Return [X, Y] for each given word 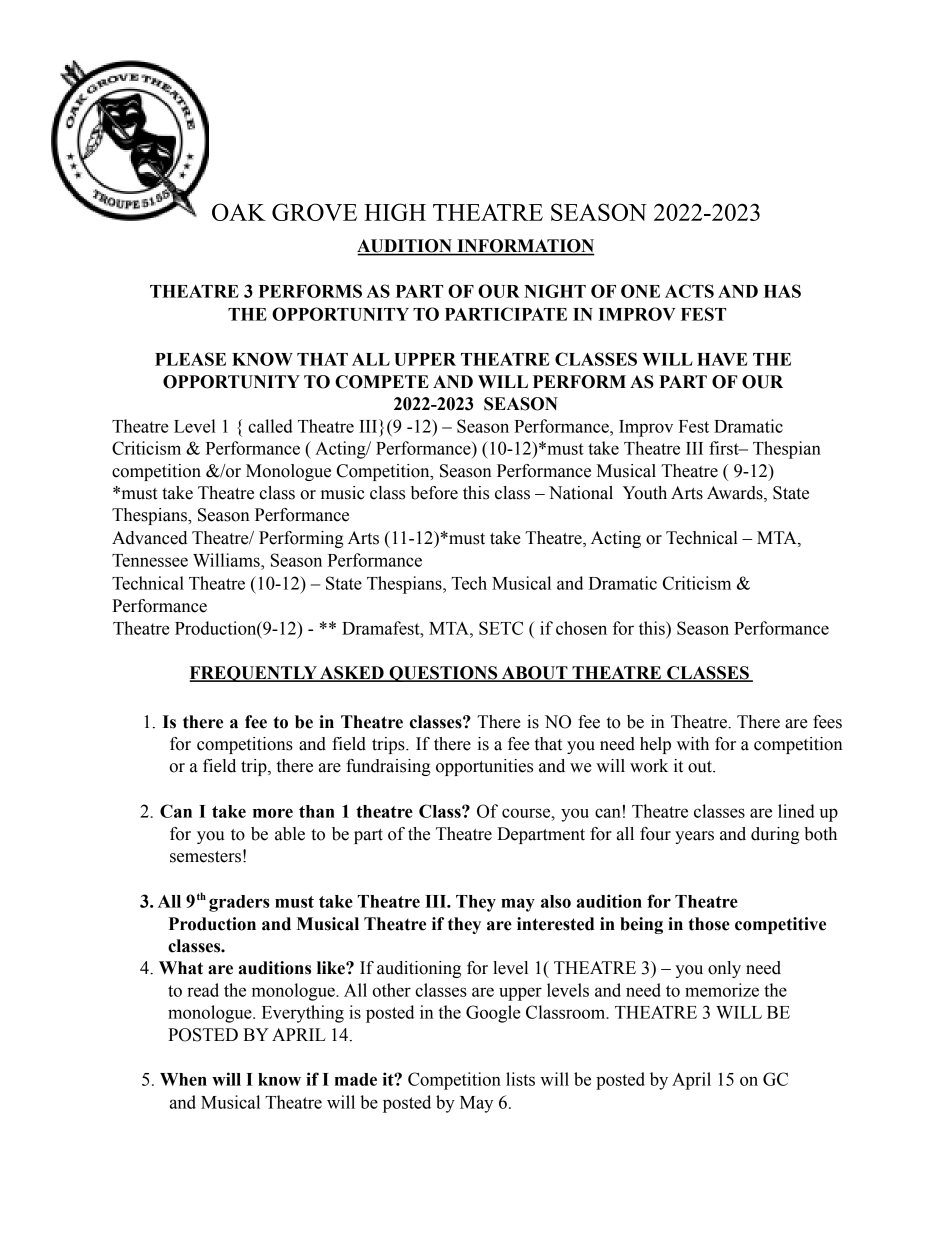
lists [520, 1079]
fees [827, 722]
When [183, 1079]
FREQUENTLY [254, 674]
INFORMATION [525, 247]
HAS [782, 291]
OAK [239, 212]
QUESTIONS [443, 674]
